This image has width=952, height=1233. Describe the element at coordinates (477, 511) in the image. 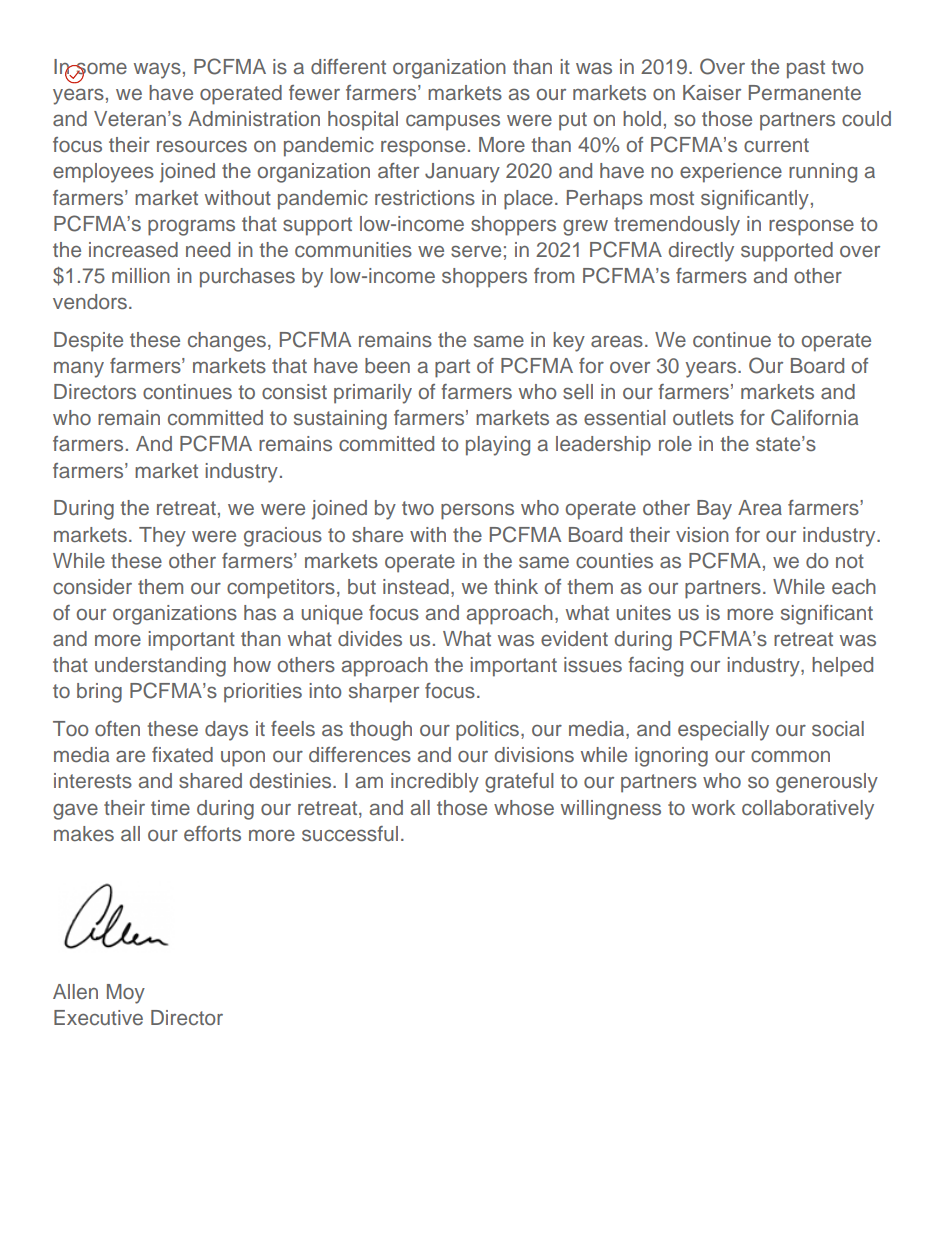

I see `persons` at that location.
